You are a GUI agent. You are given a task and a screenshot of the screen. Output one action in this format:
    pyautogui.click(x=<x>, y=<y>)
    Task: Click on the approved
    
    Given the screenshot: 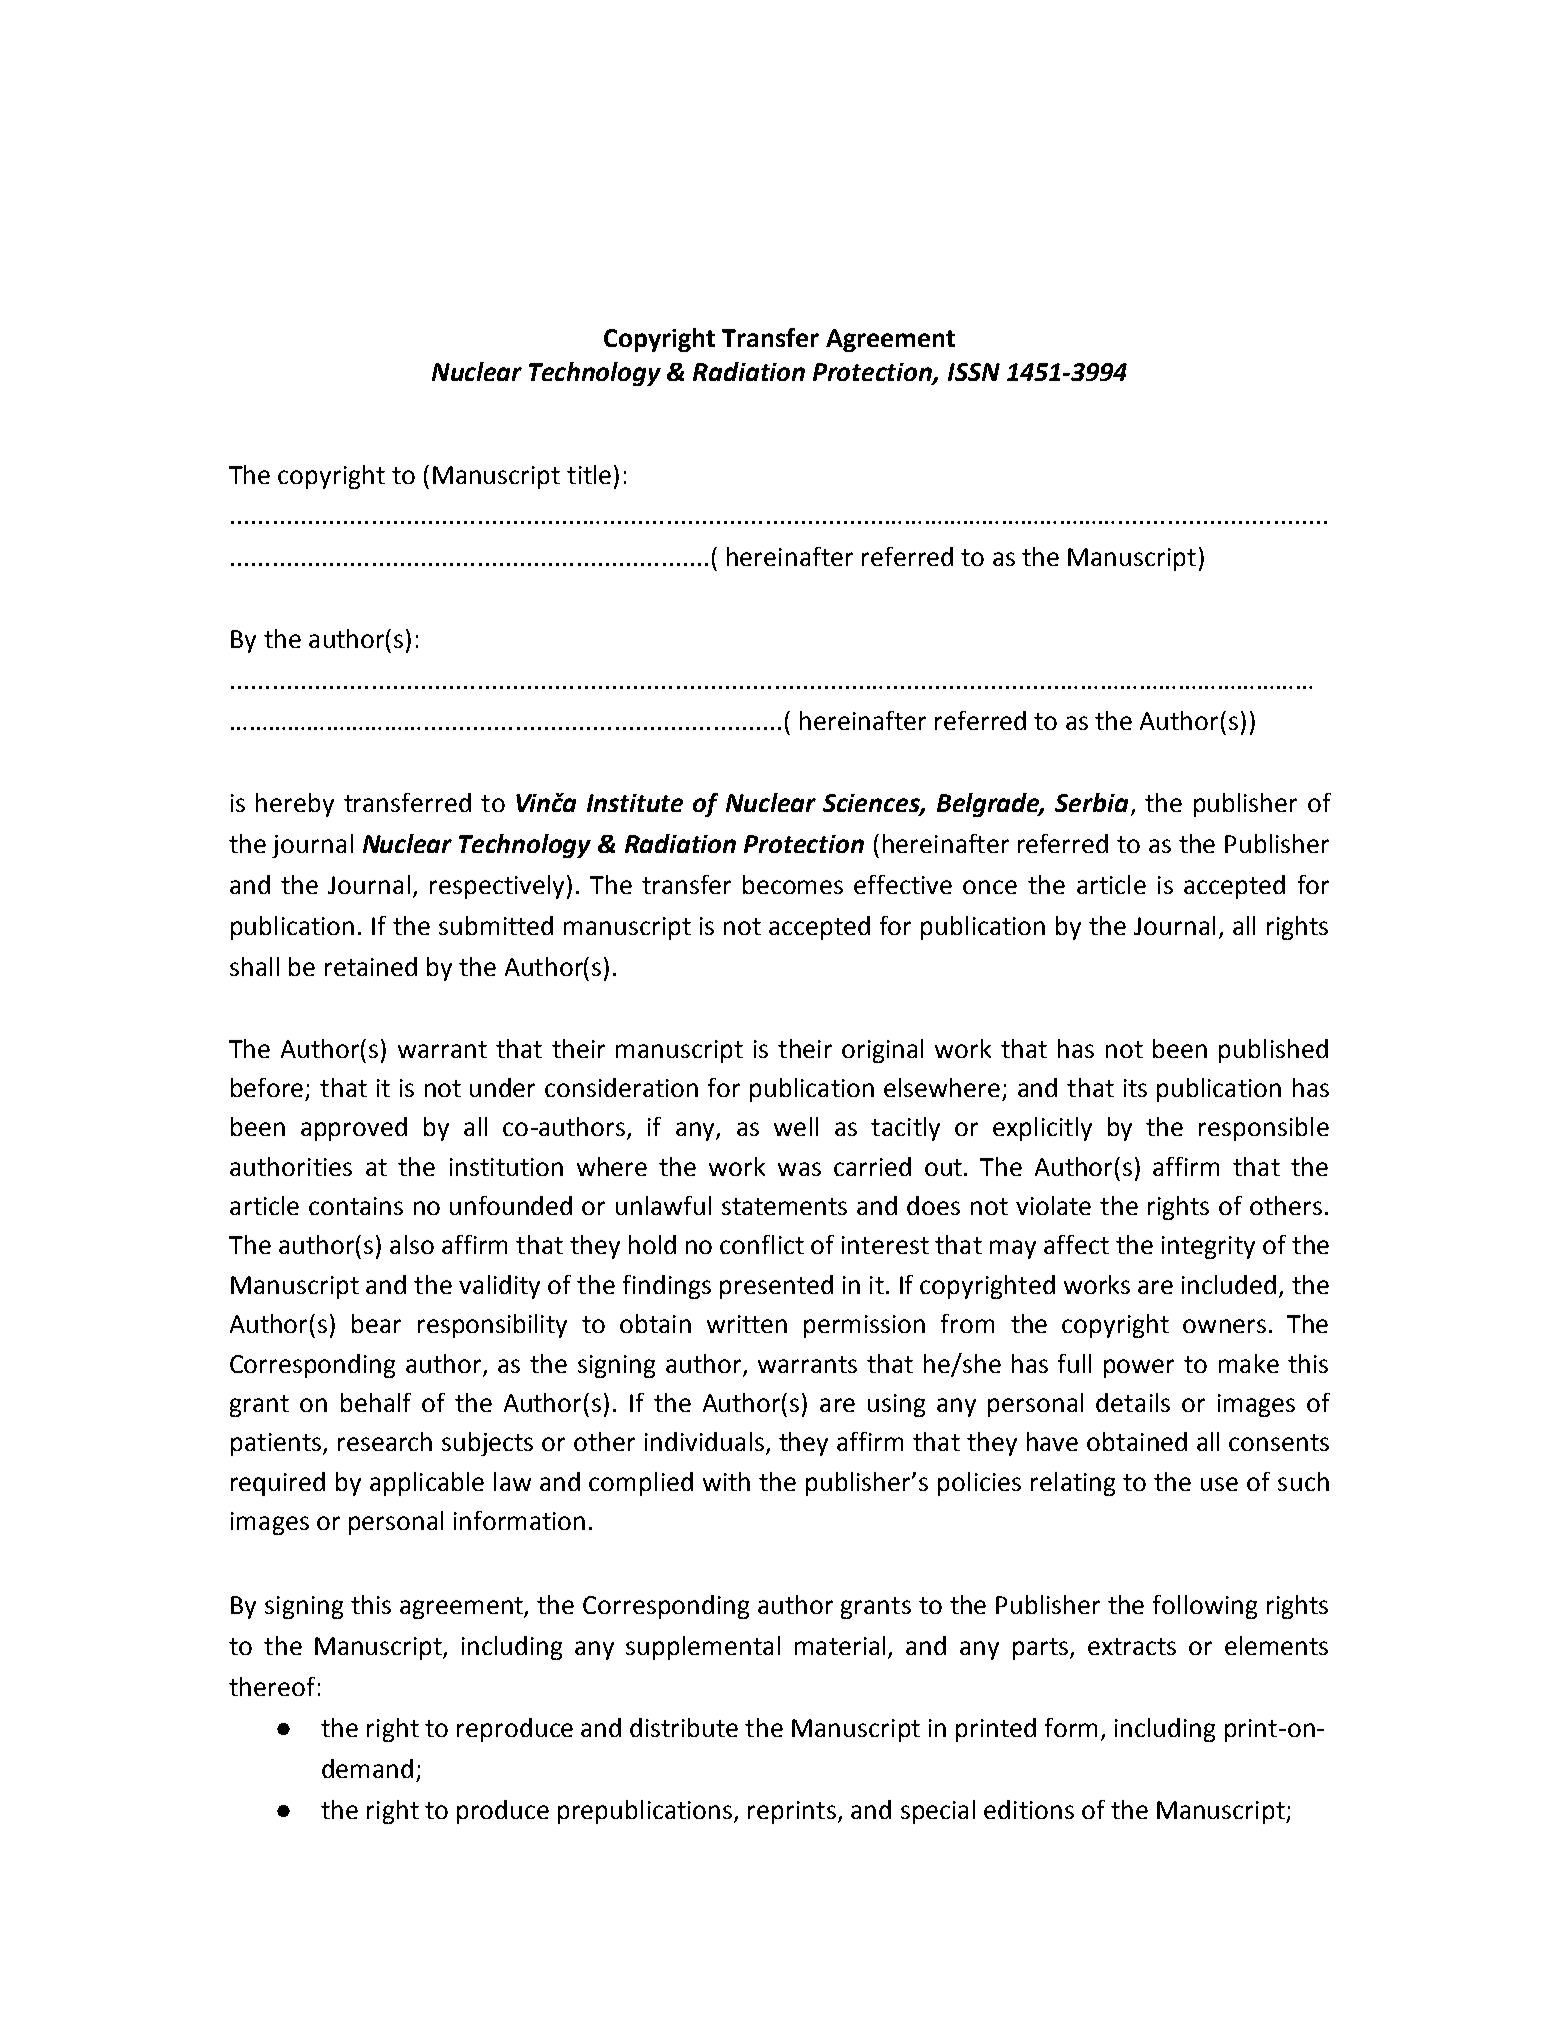 What is the action you would take?
    pyautogui.click(x=354, y=1129)
